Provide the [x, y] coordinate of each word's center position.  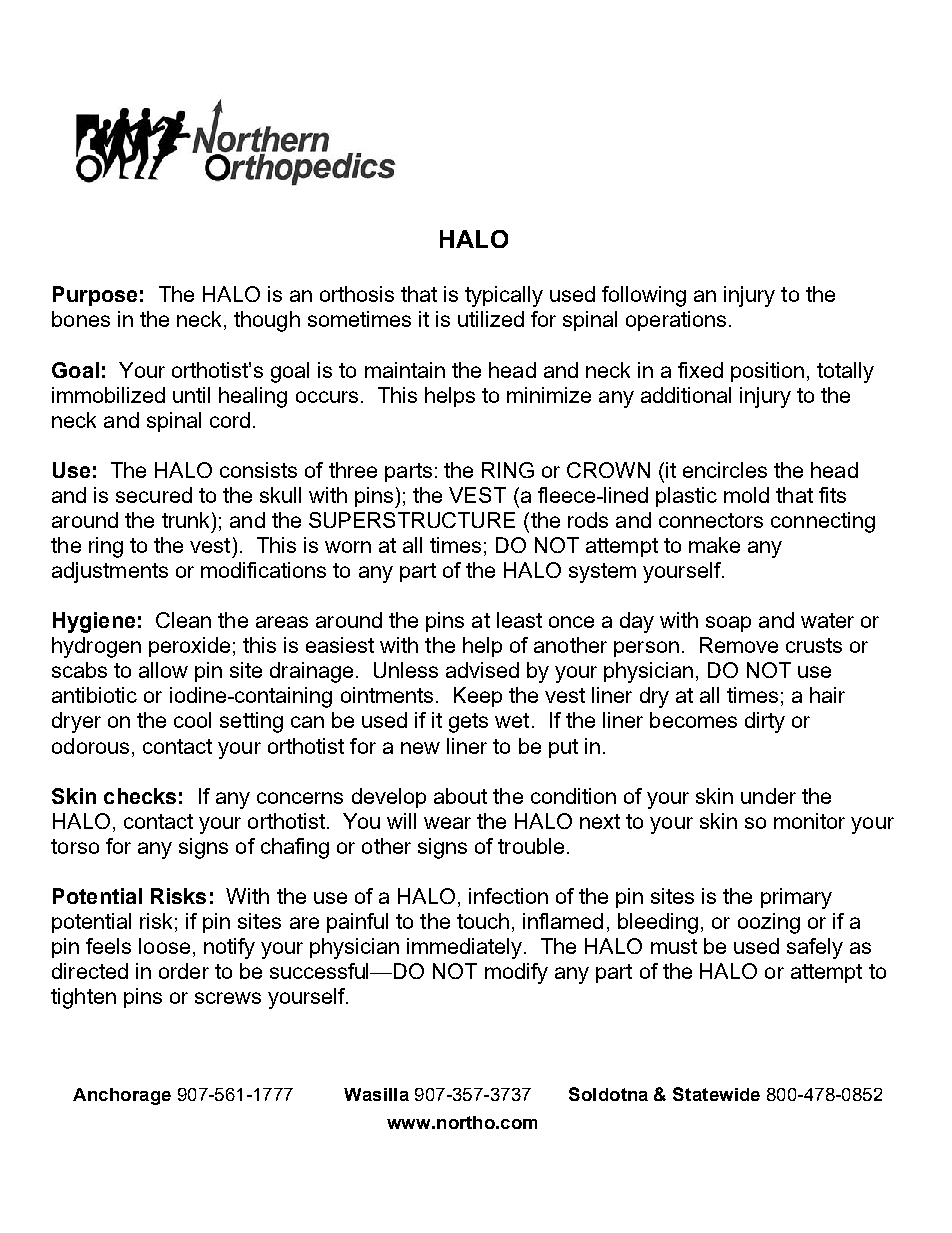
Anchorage [122, 1096]
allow [163, 670]
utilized [491, 319]
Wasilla [376, 1094]
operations [676, 321]
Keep [478, 697]
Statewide [716, 1094]
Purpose [95, 296]
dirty [765, 722]
